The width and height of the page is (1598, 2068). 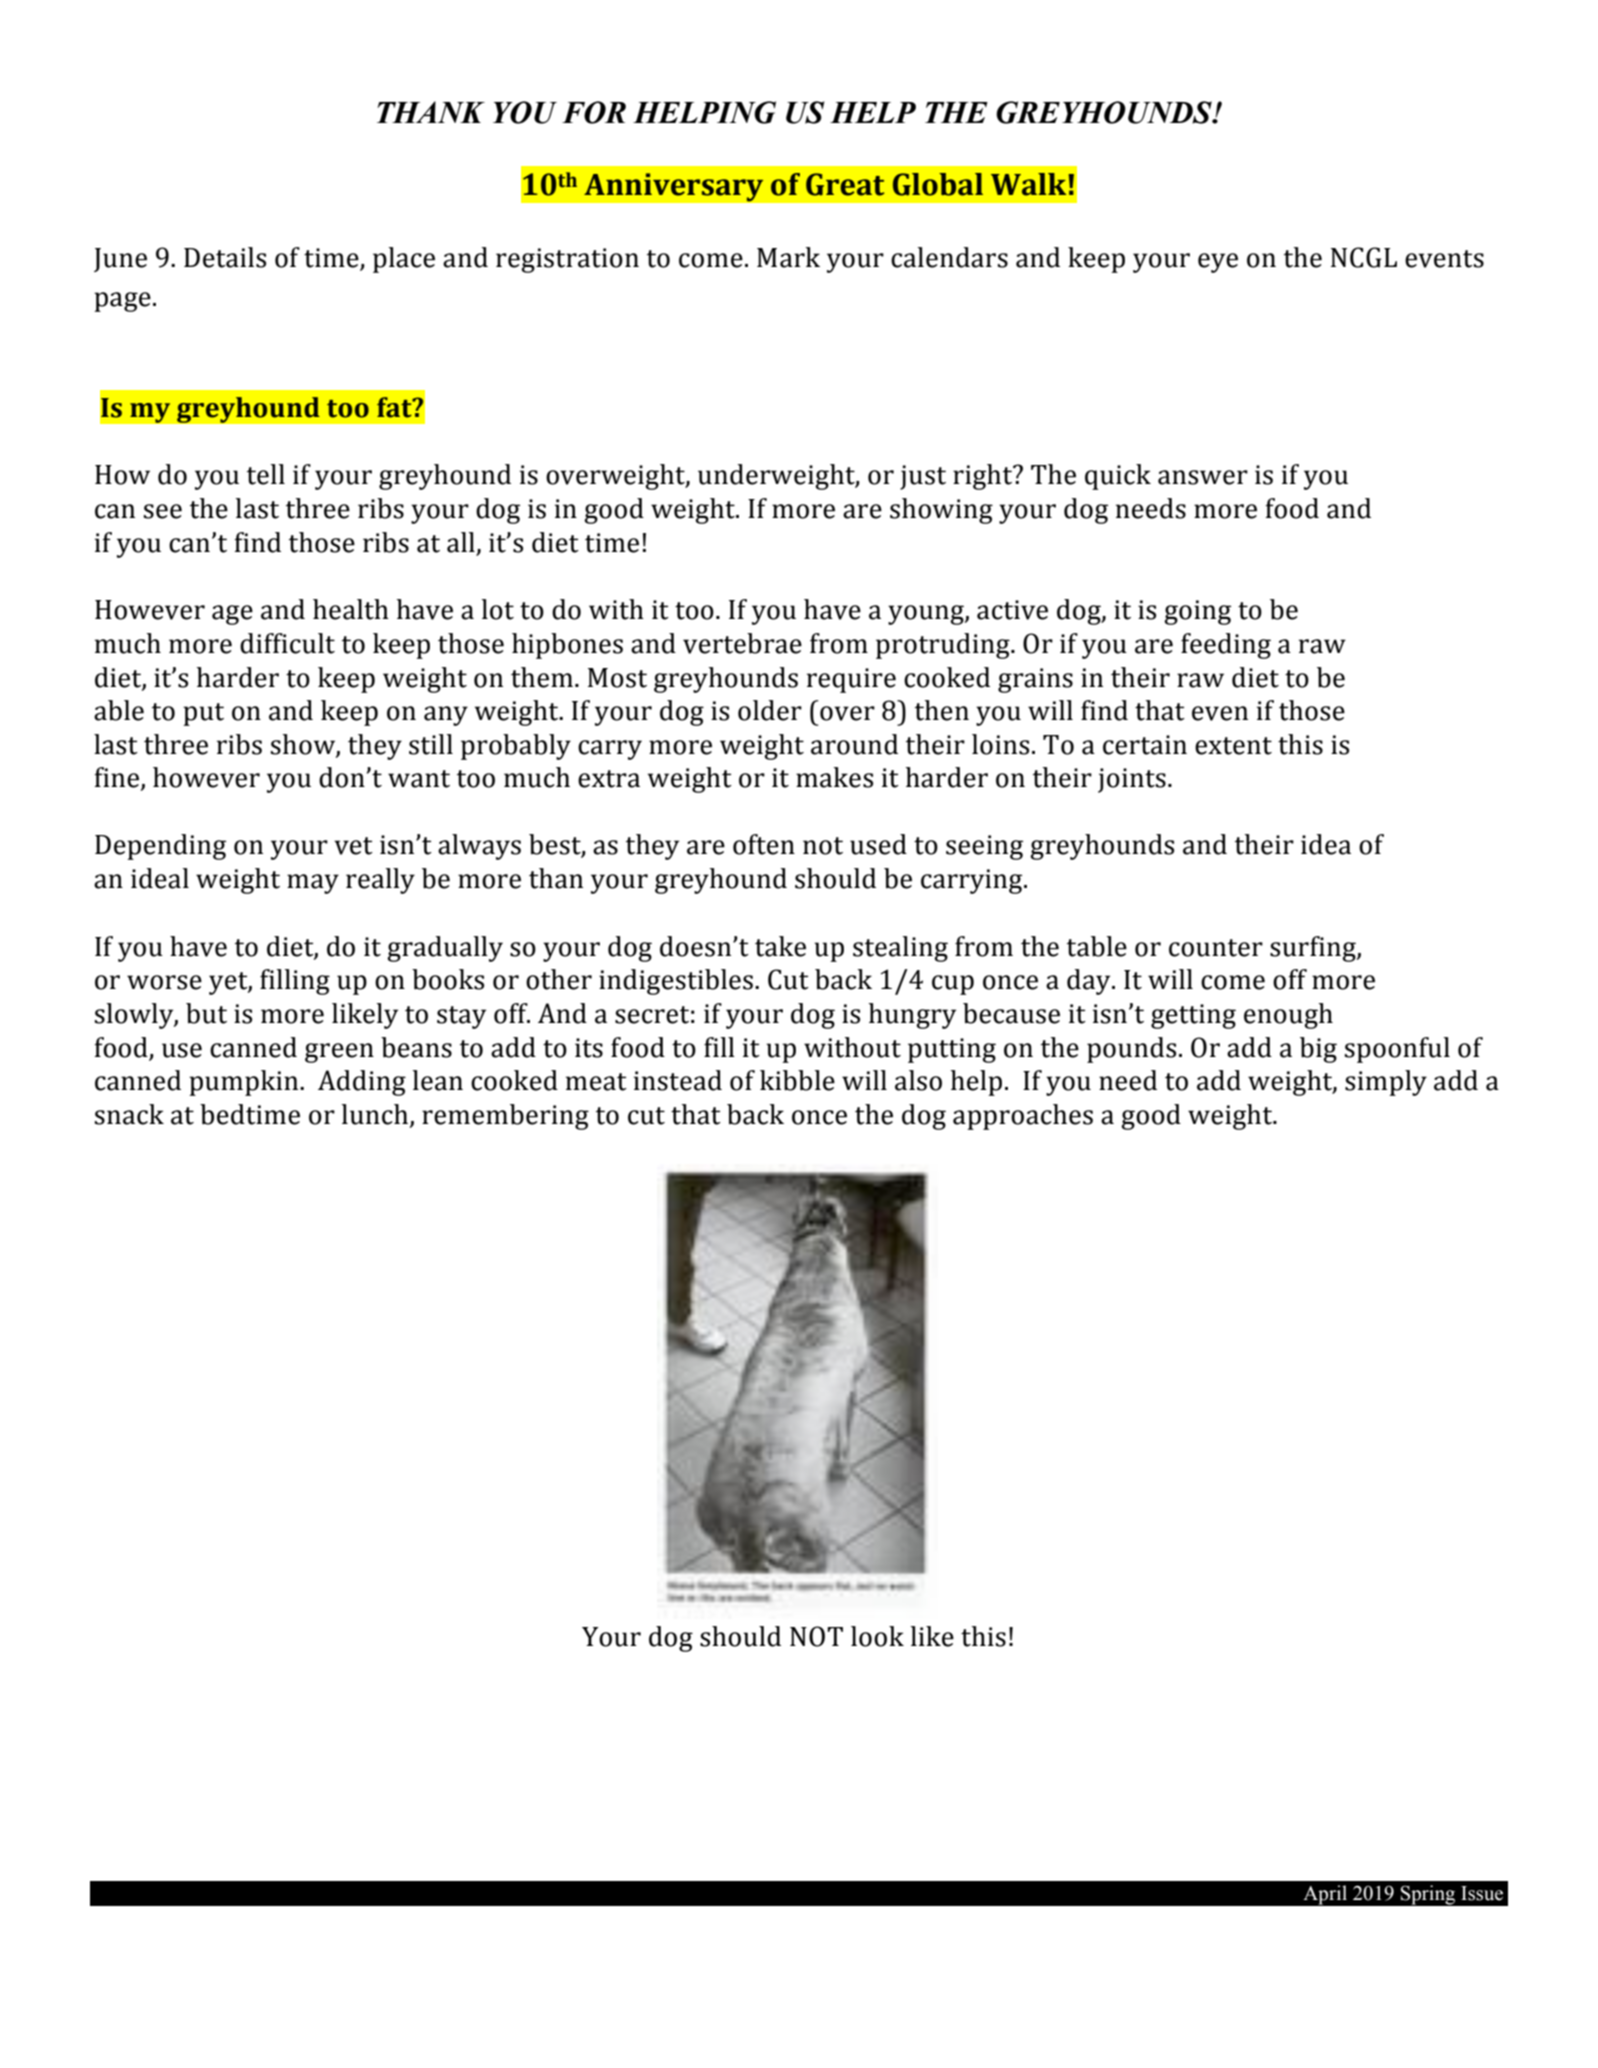 I want to click on but, so click(x=206, y=1013).
